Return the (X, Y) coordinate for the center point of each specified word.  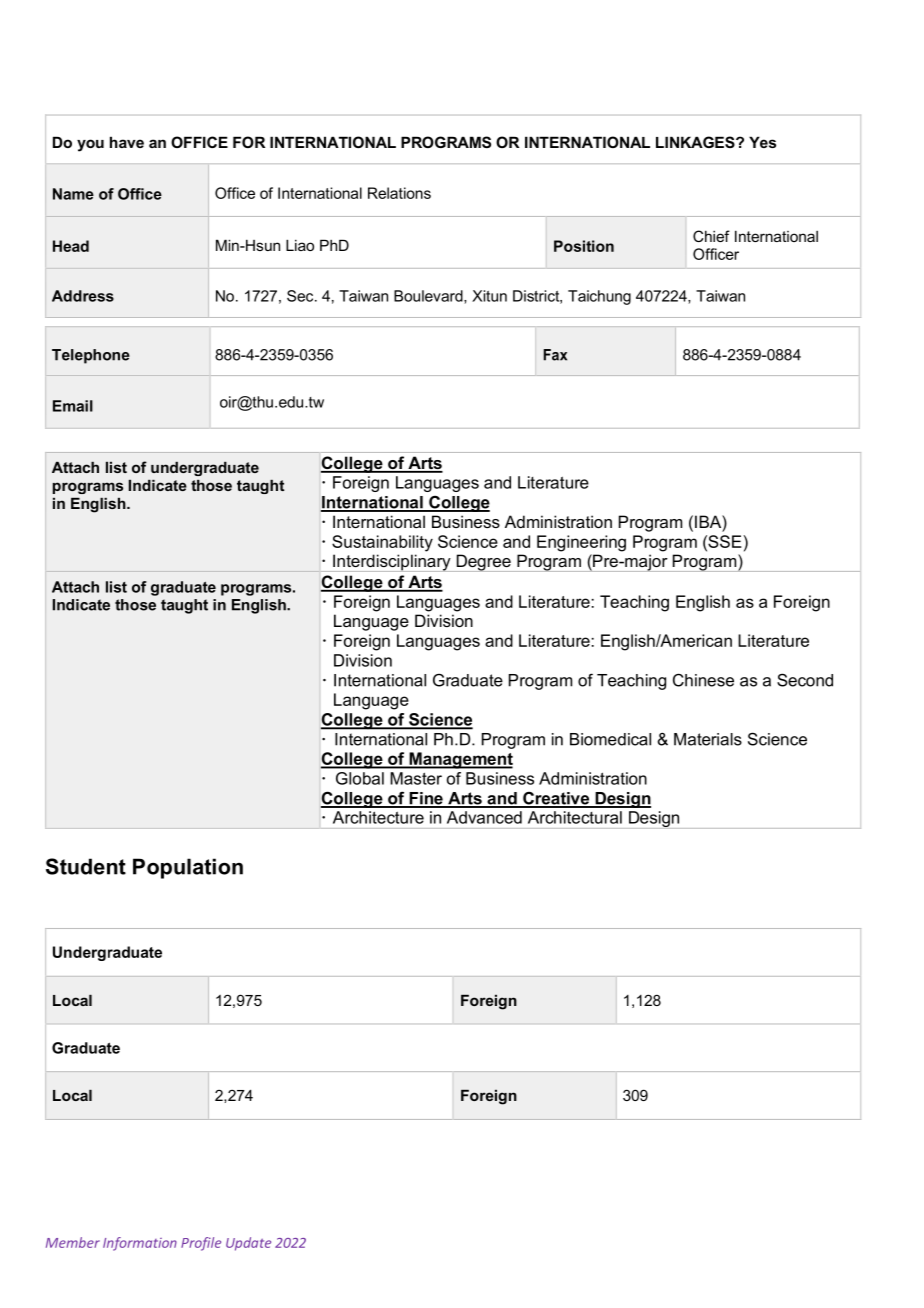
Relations (399, 193)
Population (188, 868)
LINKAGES (696, 142)
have (127, 142)
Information (140, 1244)
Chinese (703, 680)
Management (460, 760)
